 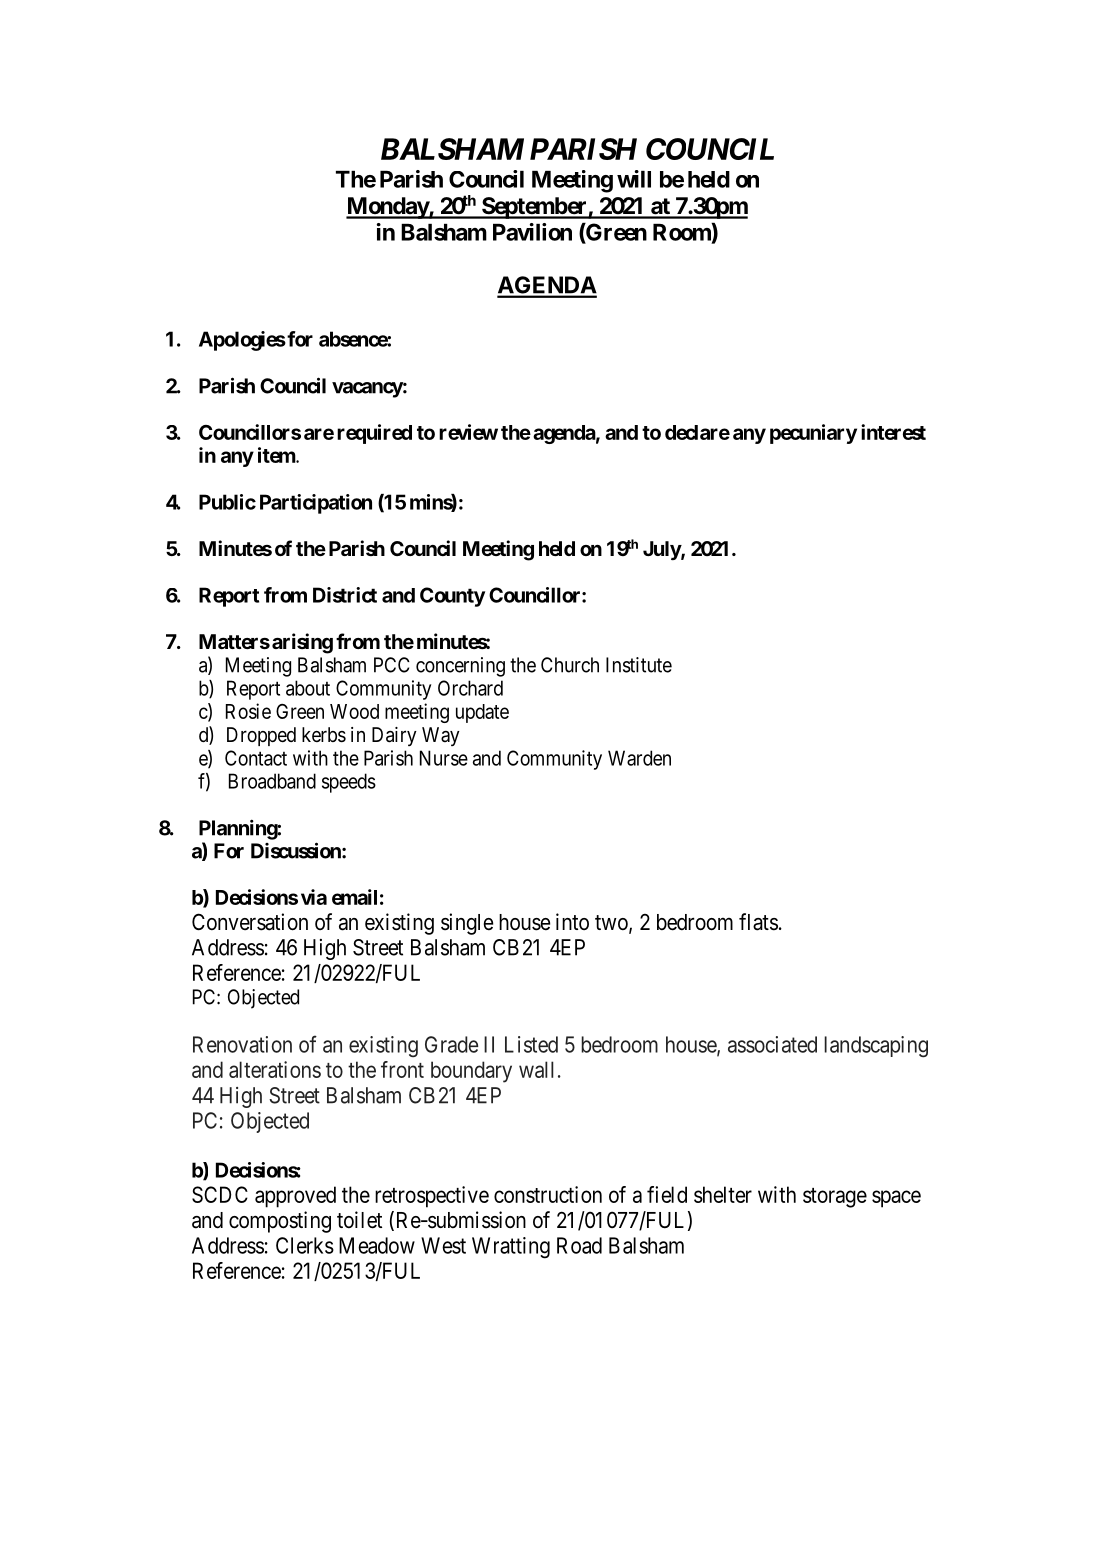 I want to click on Warden, so click(x=639, y=758).
